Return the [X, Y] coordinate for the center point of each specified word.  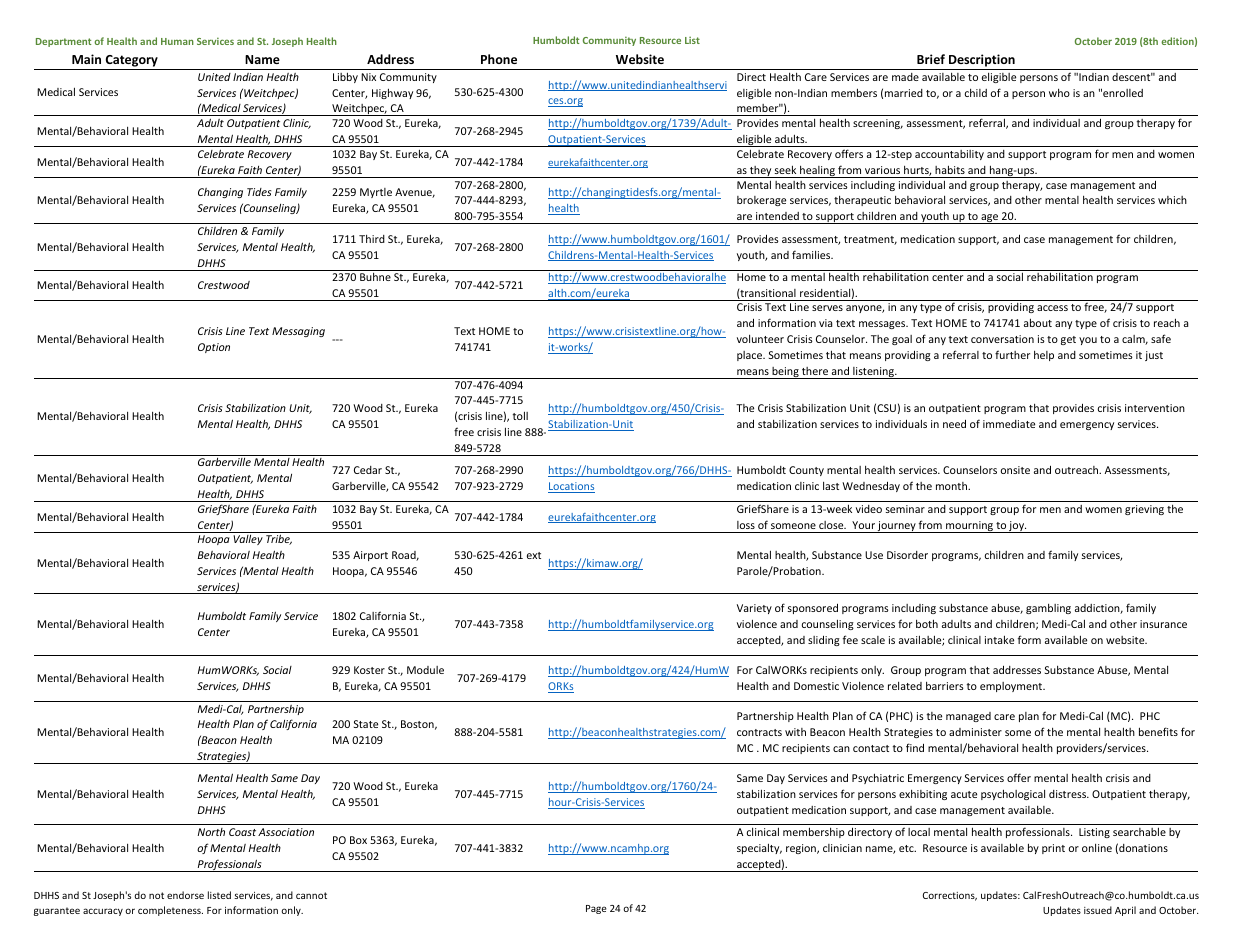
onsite [1015, 470]
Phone [499, 59]
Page [596, 909]
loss [746, 525]
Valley [248, 540]
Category [131, 62]
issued [1098, 910]
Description [982, 62]
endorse [185, 895]
